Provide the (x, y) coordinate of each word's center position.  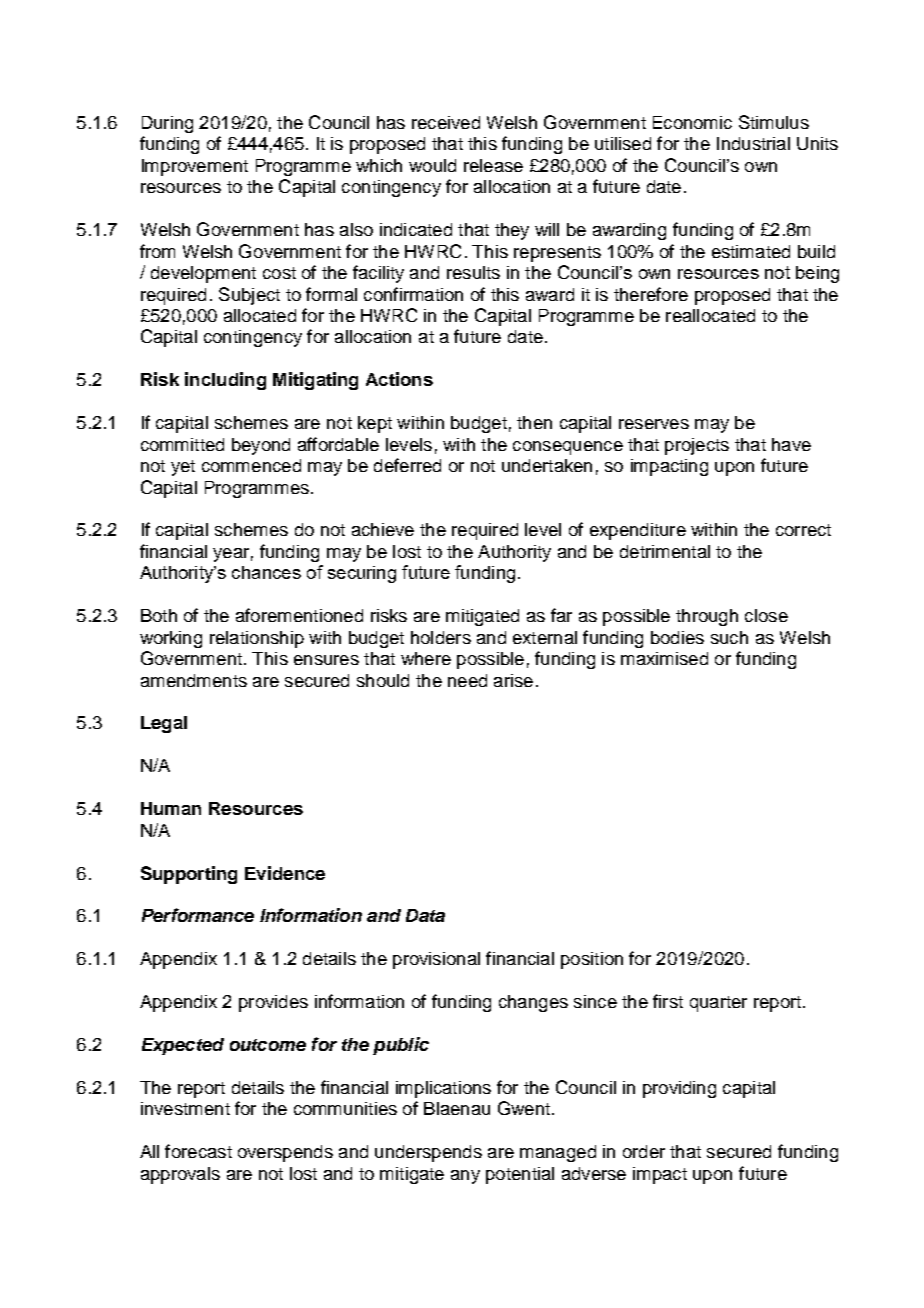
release (493, 165)
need (467, 680)
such (729, 637)
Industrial (753, 143)
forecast (198, 1151)
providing (679, 1089)
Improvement (195, 167)
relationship (257, 639)
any (465, 1177)
